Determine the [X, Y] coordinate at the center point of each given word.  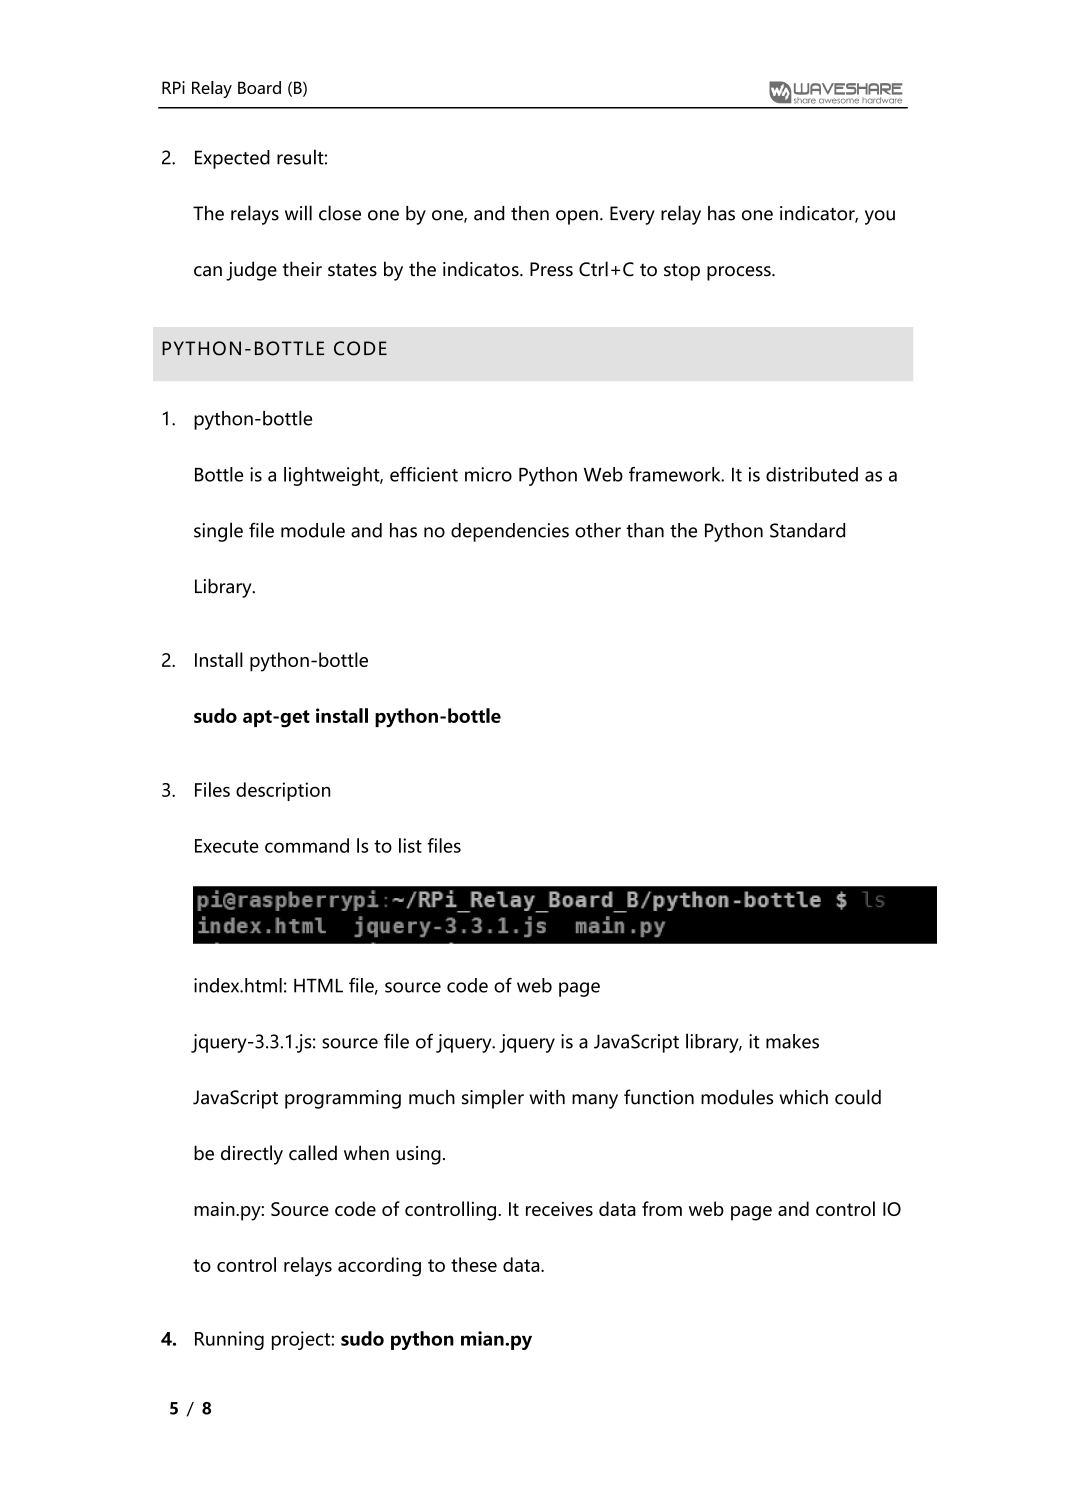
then [530, 213]
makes [792, 1041]
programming [343, 1099]
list [410, 845]
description [283, 791]
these [474, 1264]
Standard [807, 530]
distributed [812, 474]
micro [488, 474]
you [880, 217]
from [662, 1208]
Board [259, 87]
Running [229, 1340]
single [218, 532]
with [547, 1097]
